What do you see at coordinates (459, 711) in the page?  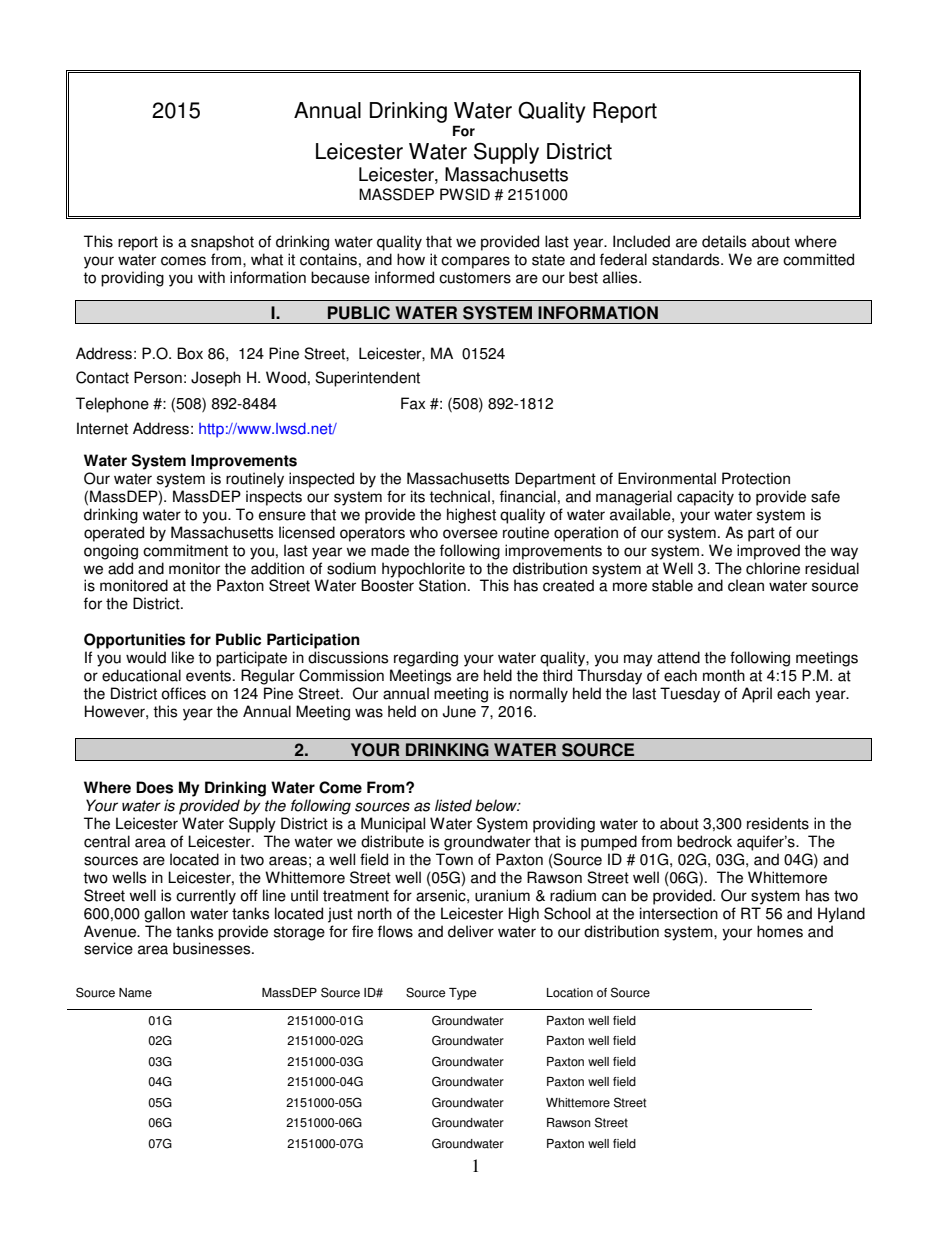 I see `June` at bounding box center [459, 711].
